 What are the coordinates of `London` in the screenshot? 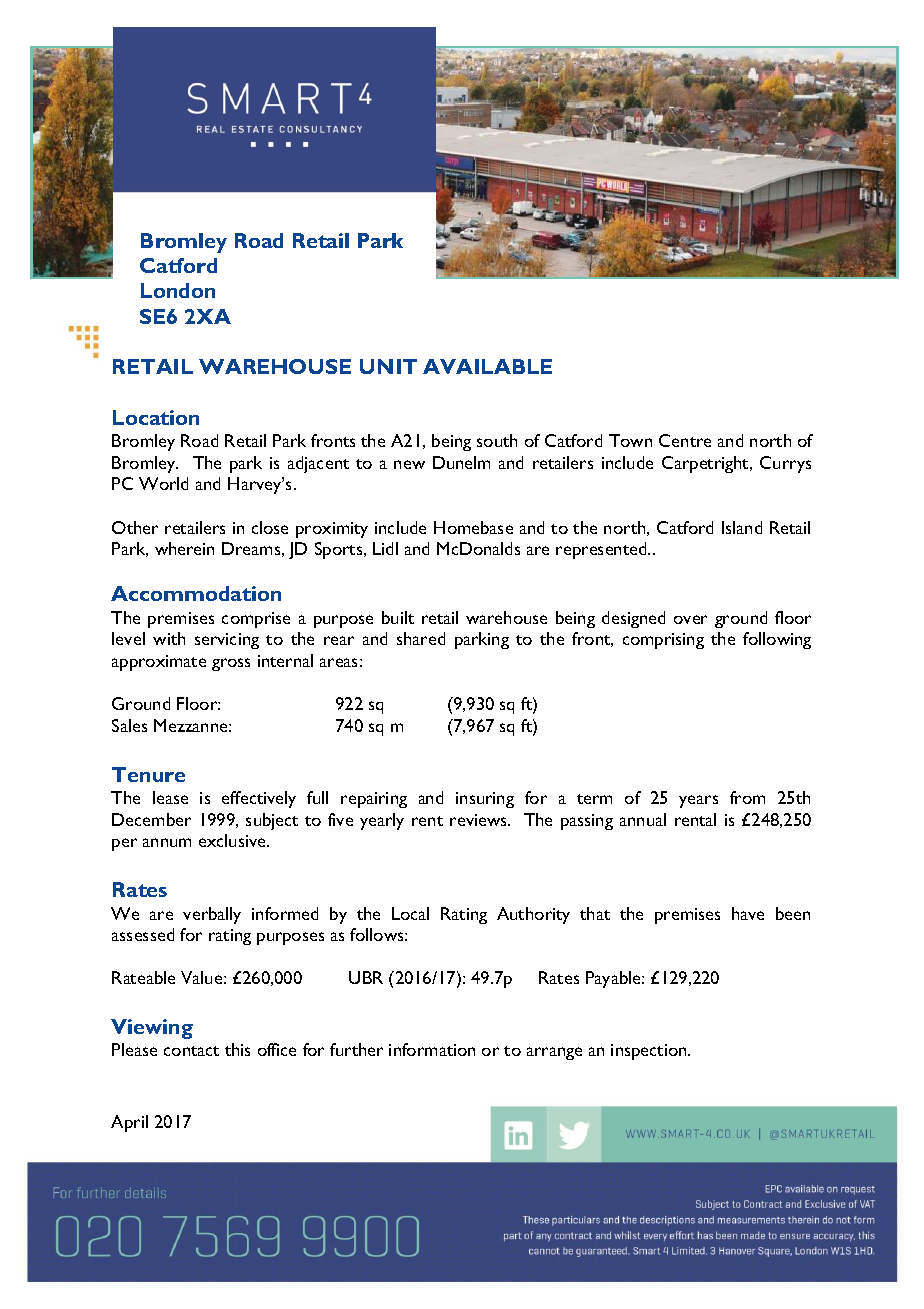 It's located at (178, 290).
